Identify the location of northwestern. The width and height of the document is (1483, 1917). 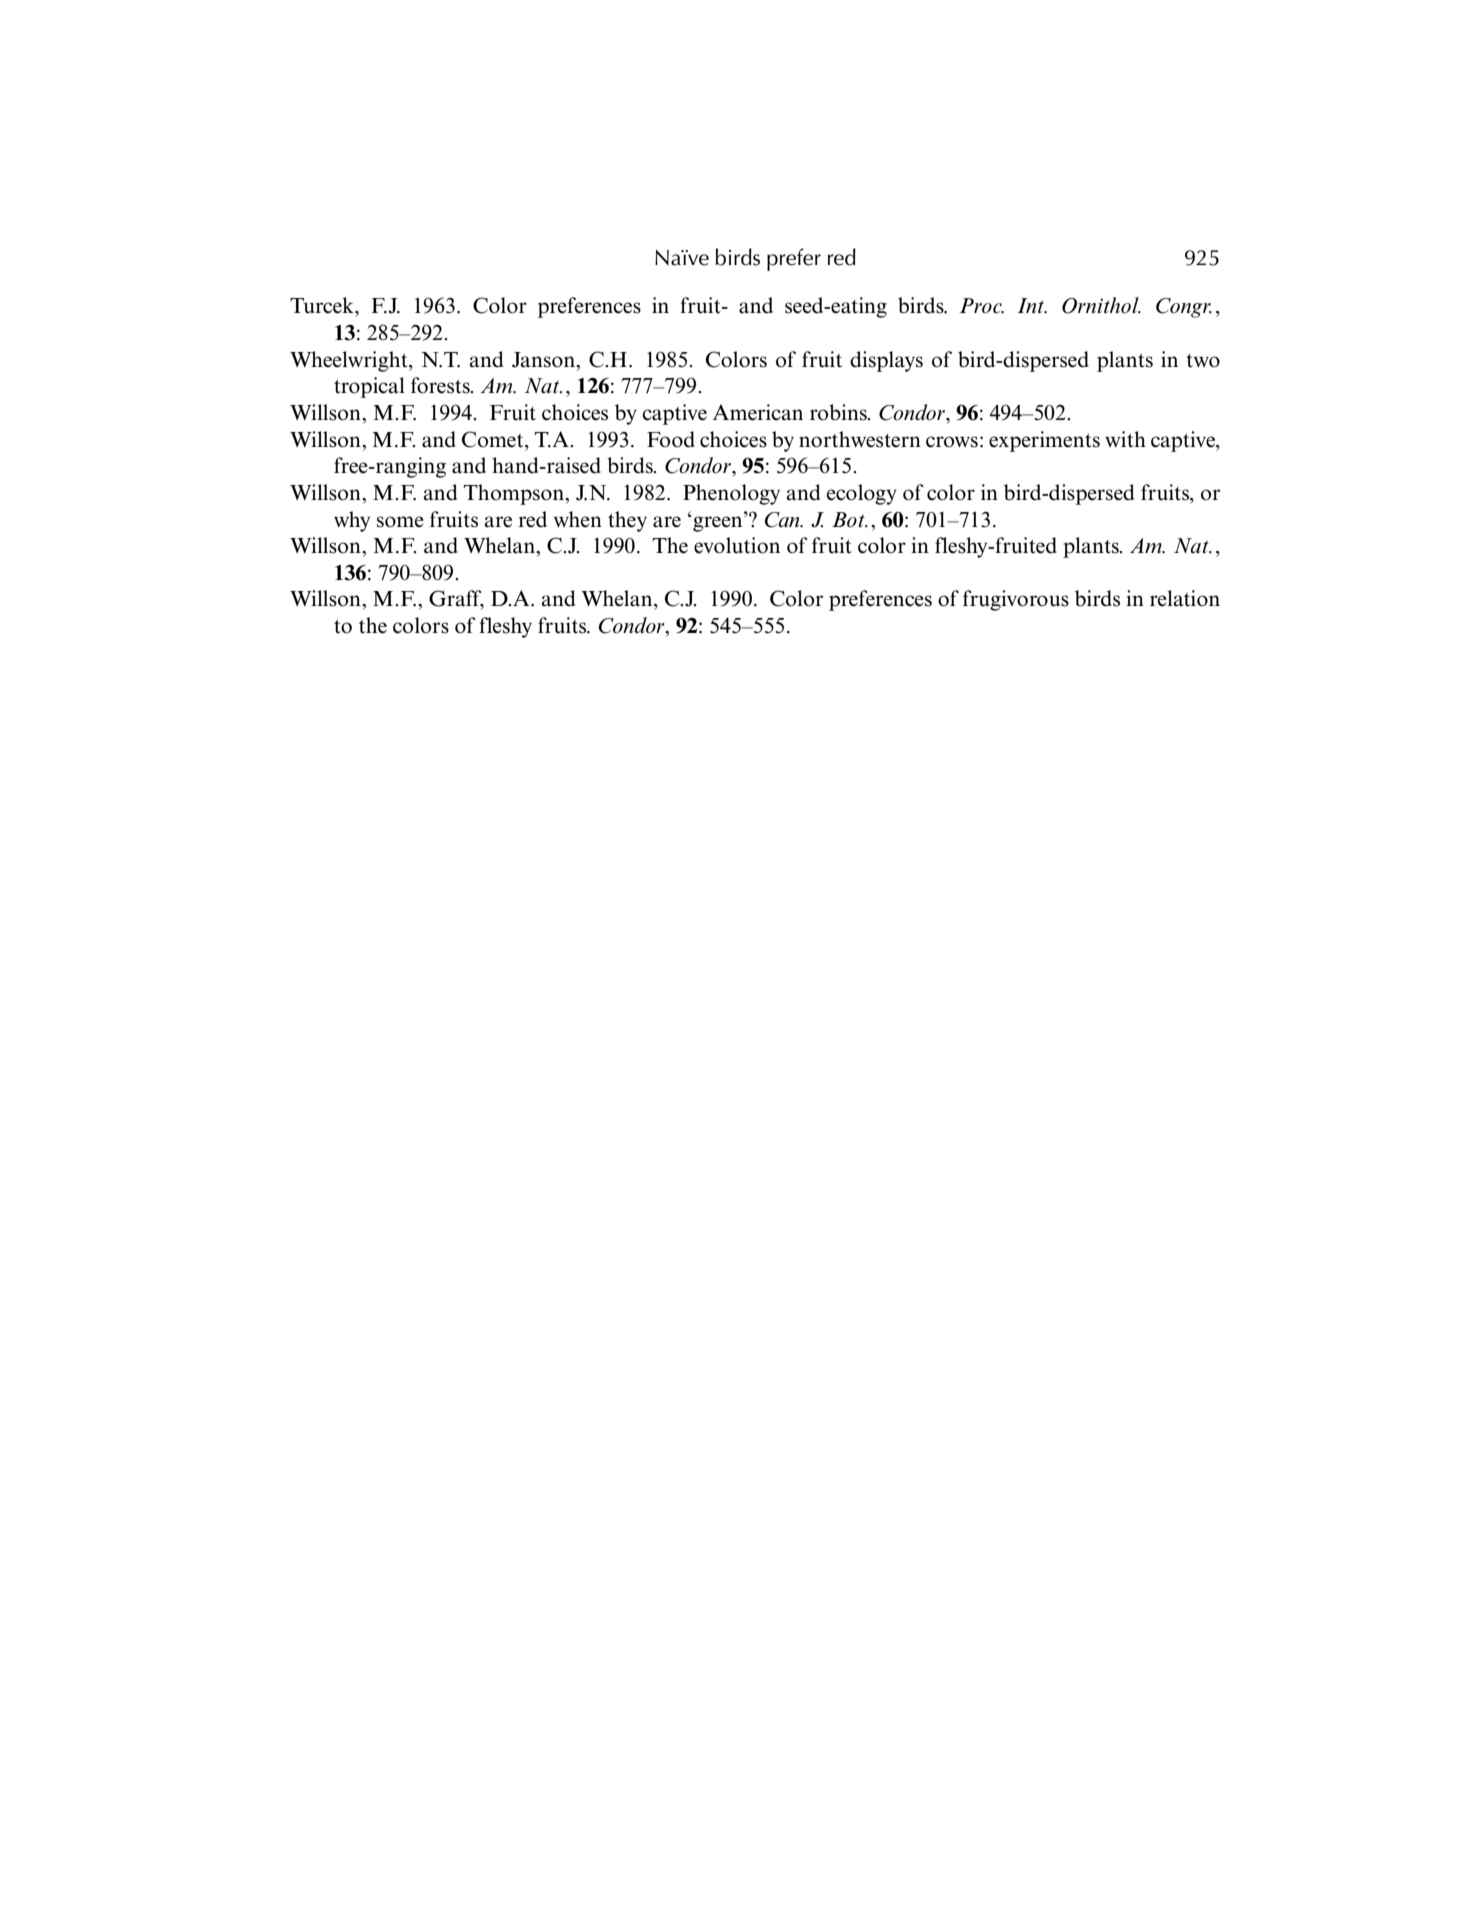
(860, 439).
